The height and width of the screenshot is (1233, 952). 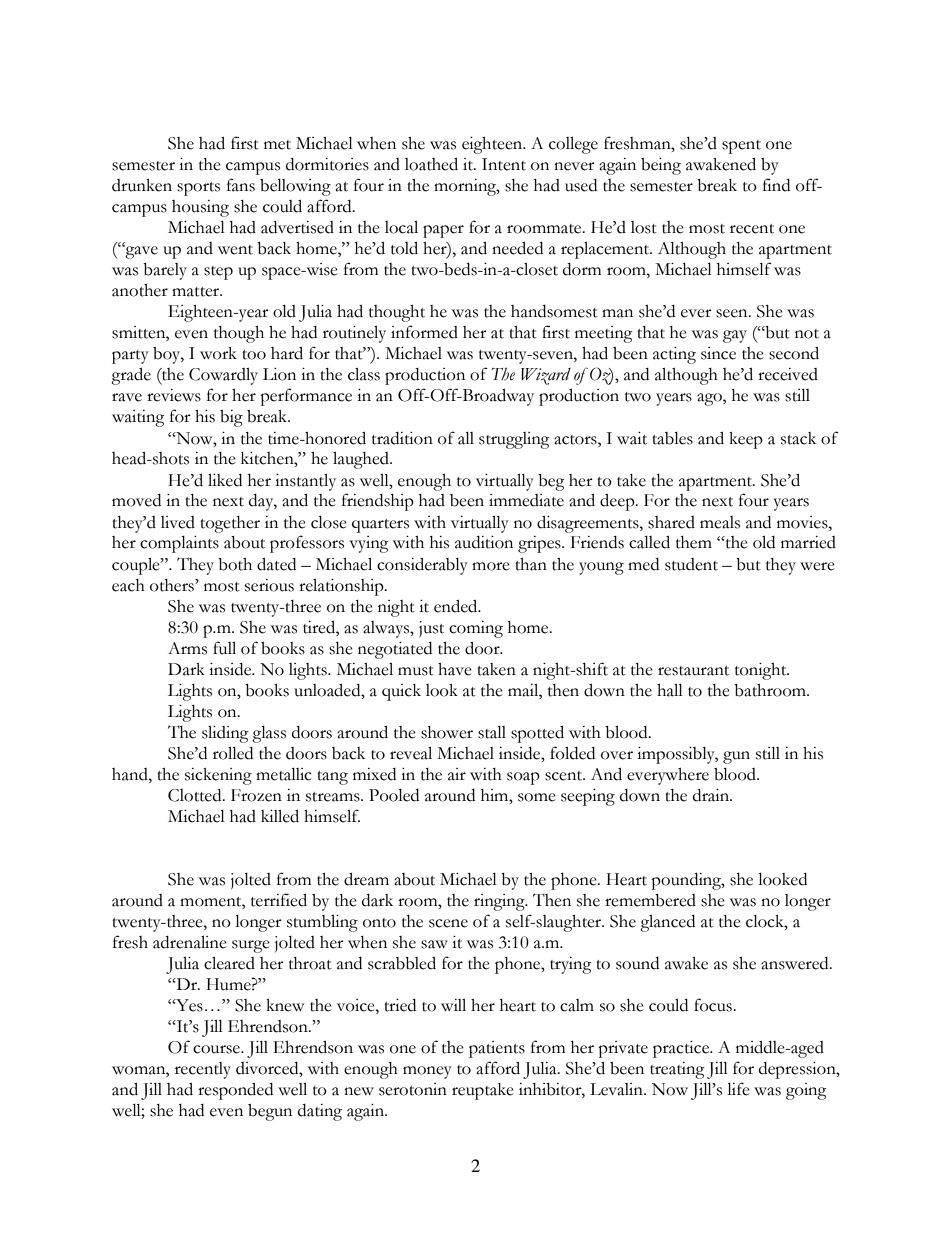 I want to click on sports, so click(x=198, y=189).
